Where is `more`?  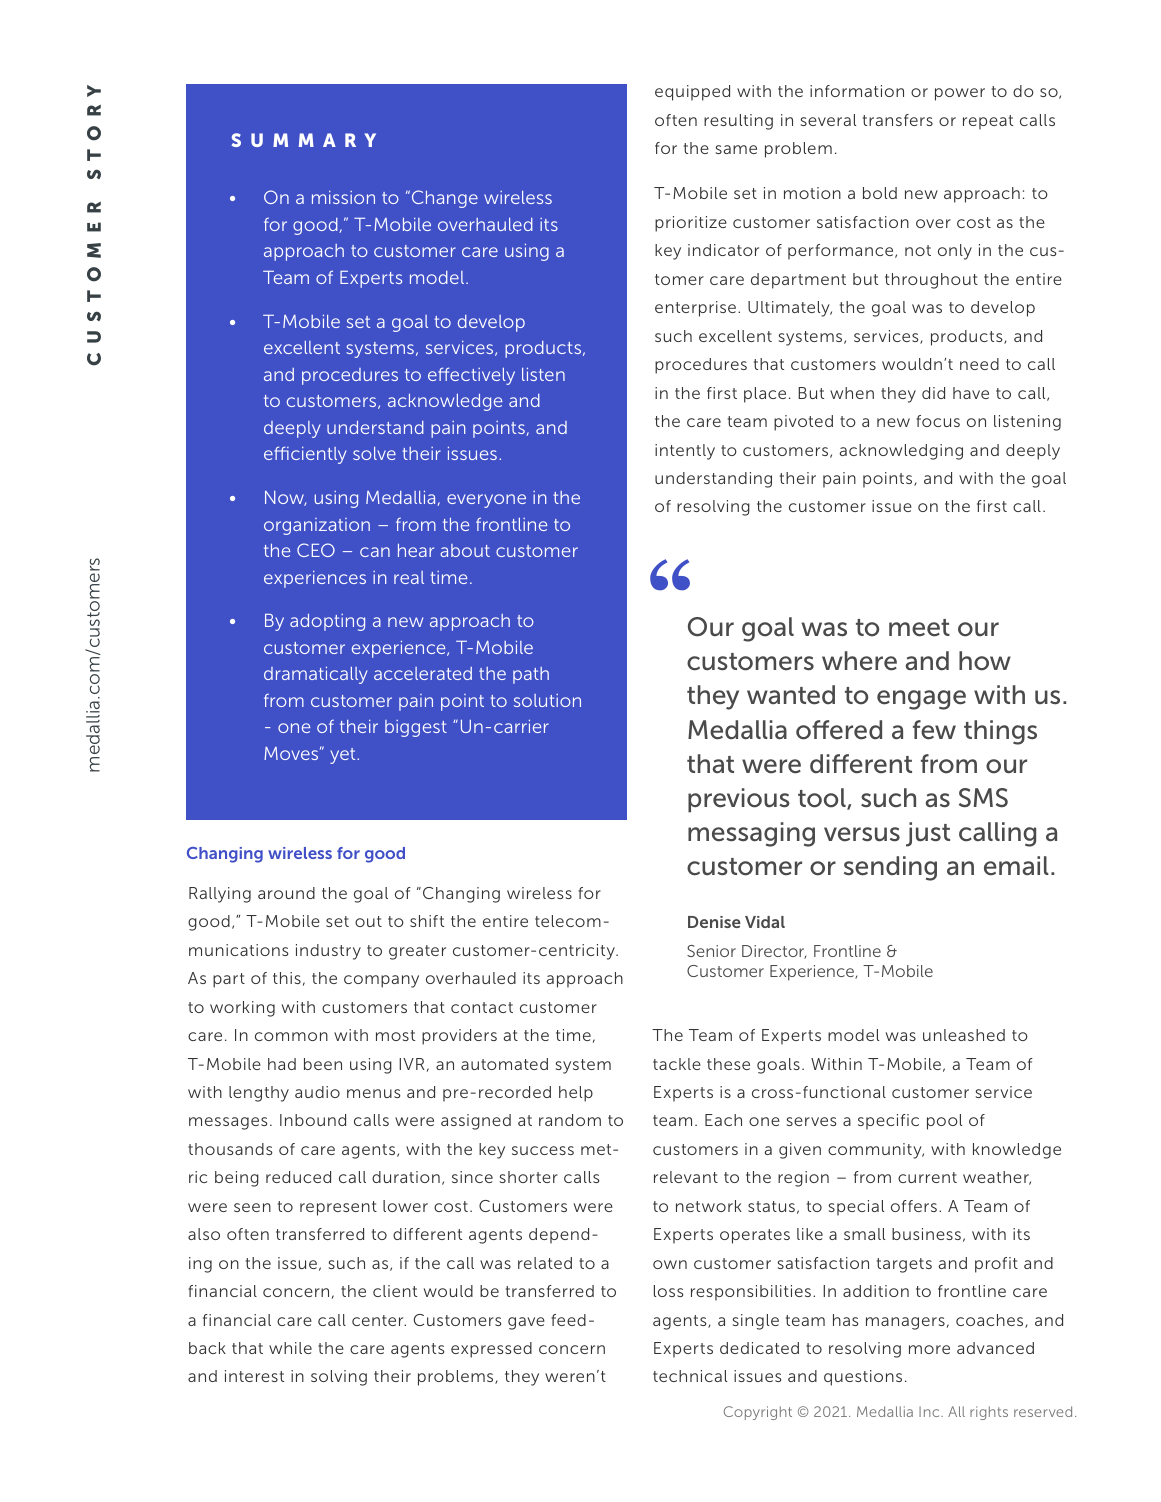 more is located at coordinates (929, 1349).
